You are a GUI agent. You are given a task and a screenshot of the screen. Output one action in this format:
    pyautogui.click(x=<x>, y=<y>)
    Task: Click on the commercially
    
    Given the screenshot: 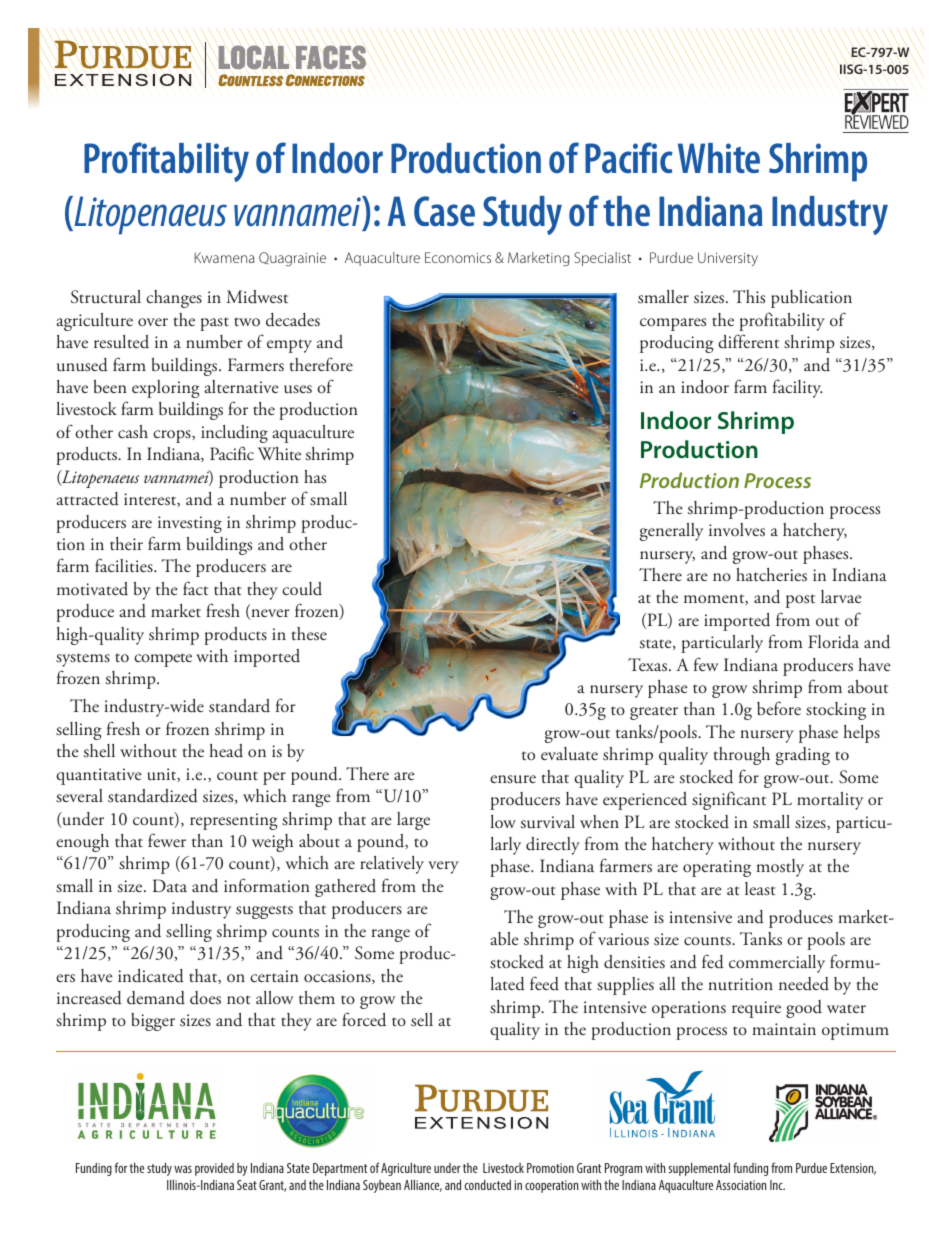 What is the action you would take?
    pyautogui.click(x=777, y=964)
